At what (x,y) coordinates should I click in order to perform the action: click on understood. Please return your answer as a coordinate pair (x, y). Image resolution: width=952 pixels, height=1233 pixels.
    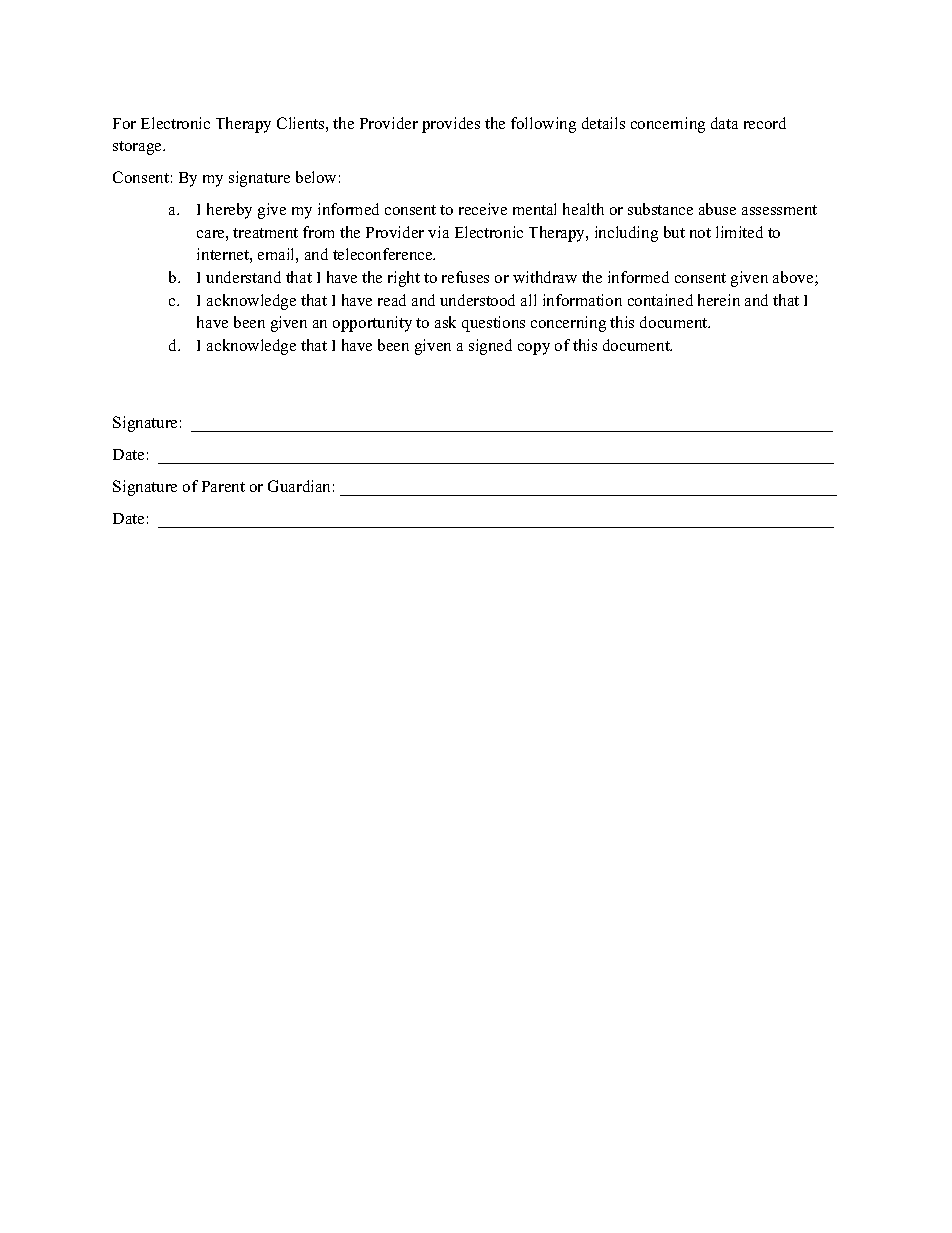
    Looking at the image, I should click on (477, 300).
